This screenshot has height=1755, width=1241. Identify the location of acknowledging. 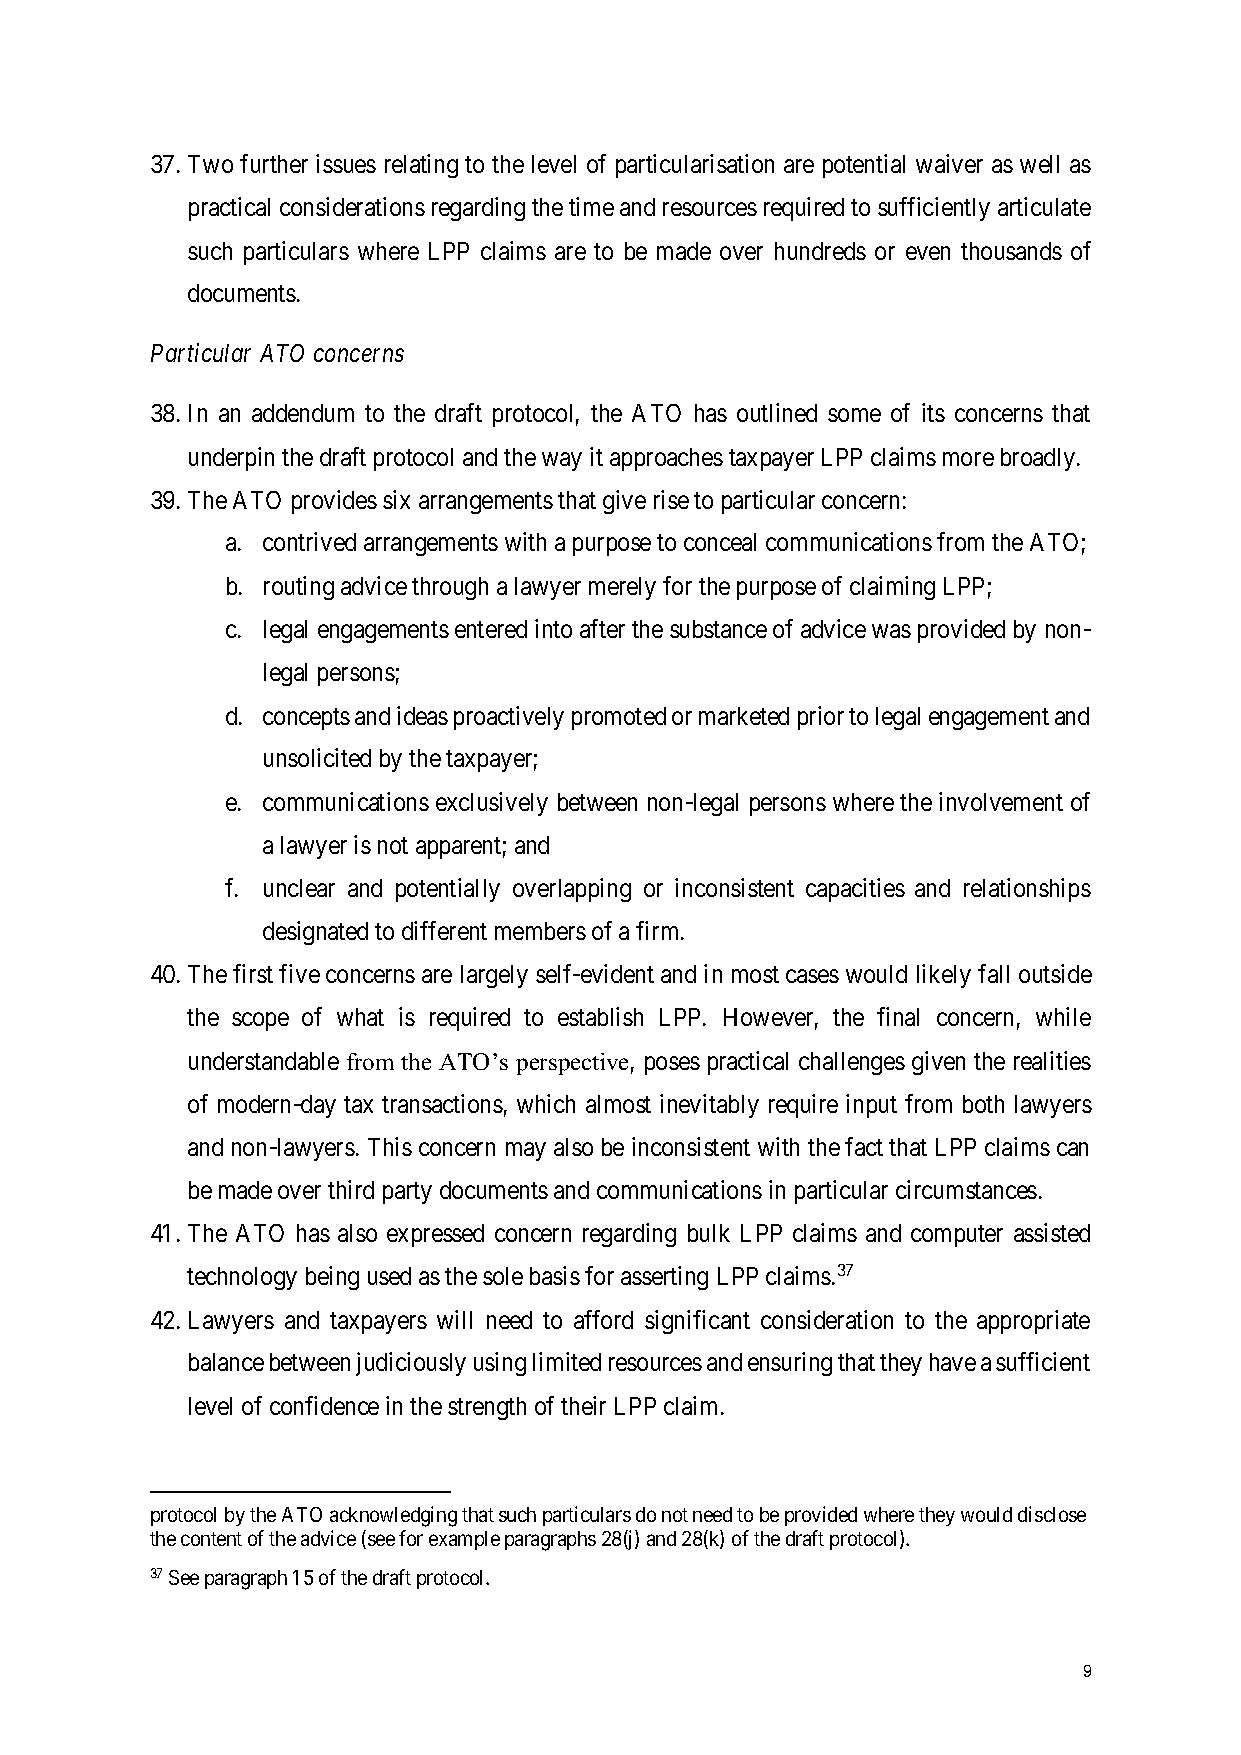
(393, 1516).
